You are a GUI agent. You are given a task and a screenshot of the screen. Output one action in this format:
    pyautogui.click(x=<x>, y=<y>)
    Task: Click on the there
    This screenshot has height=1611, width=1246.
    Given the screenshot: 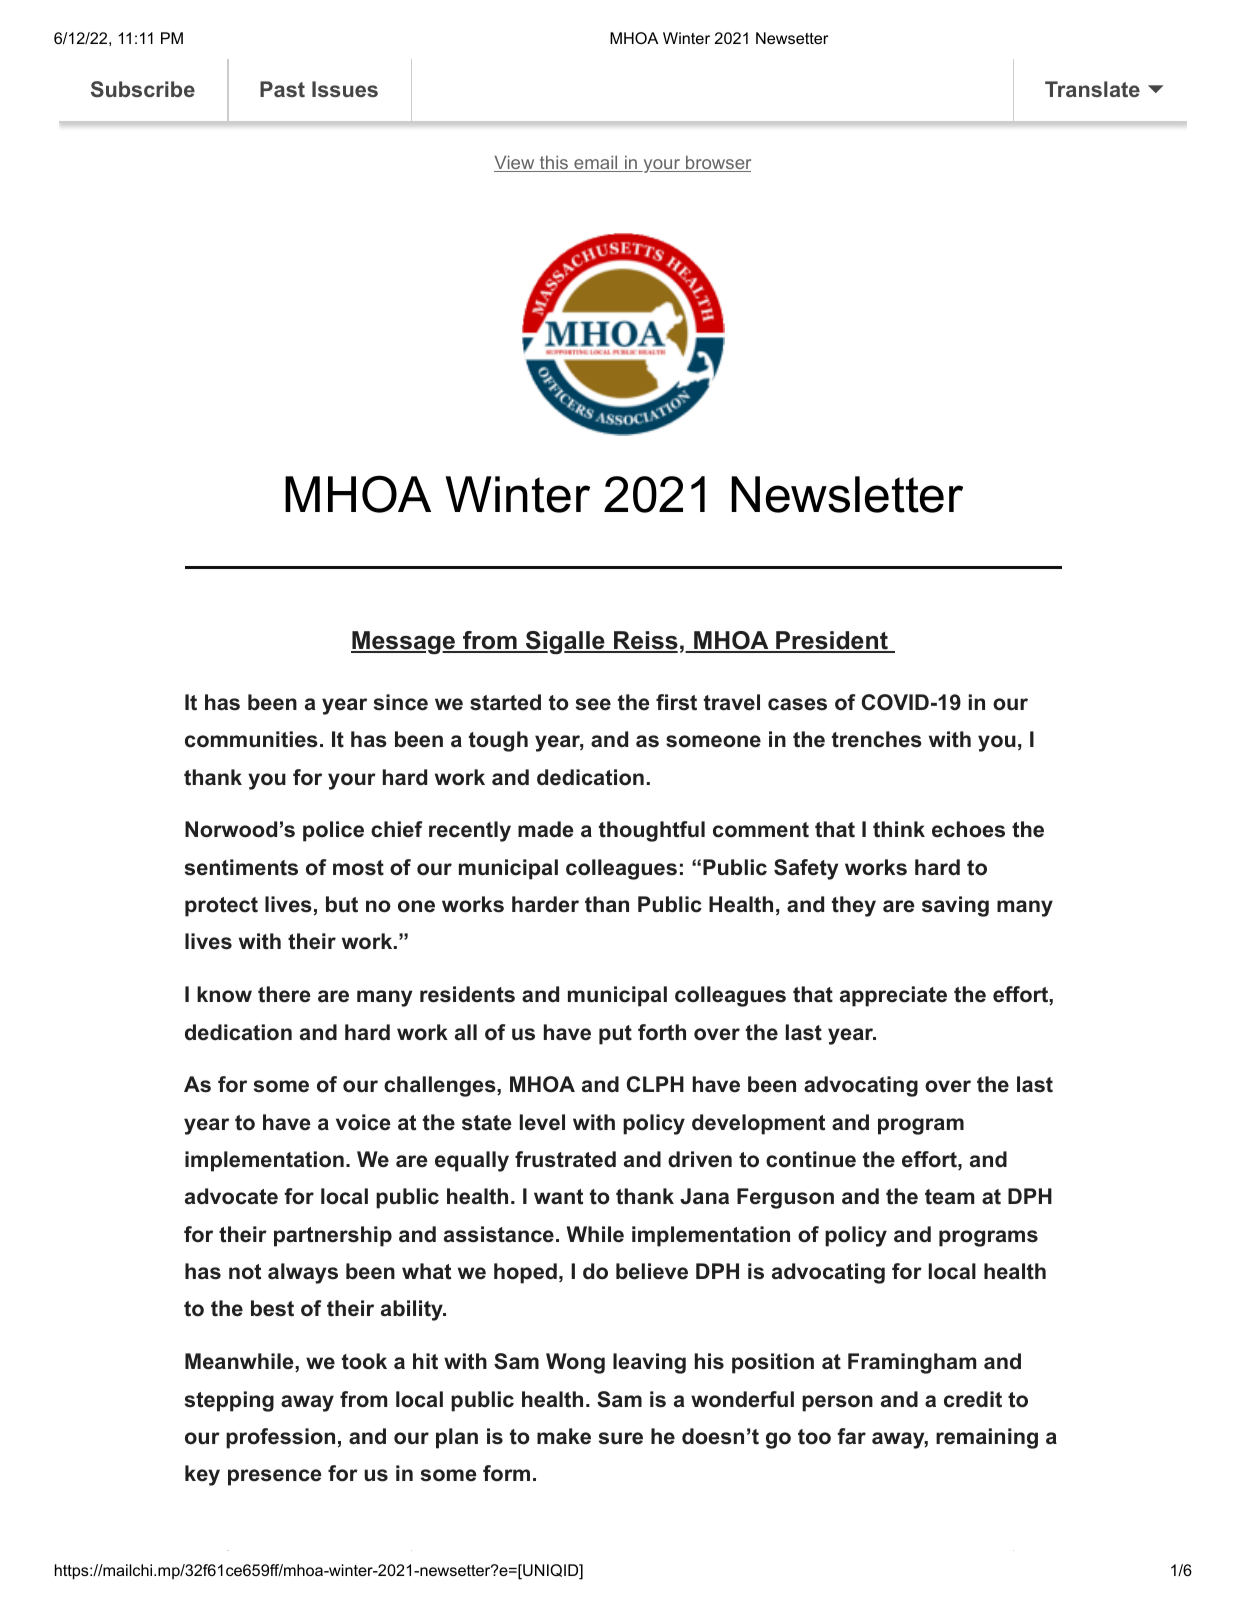 What is the action you would take?
    pyautogui.click(x=284, y=994)
